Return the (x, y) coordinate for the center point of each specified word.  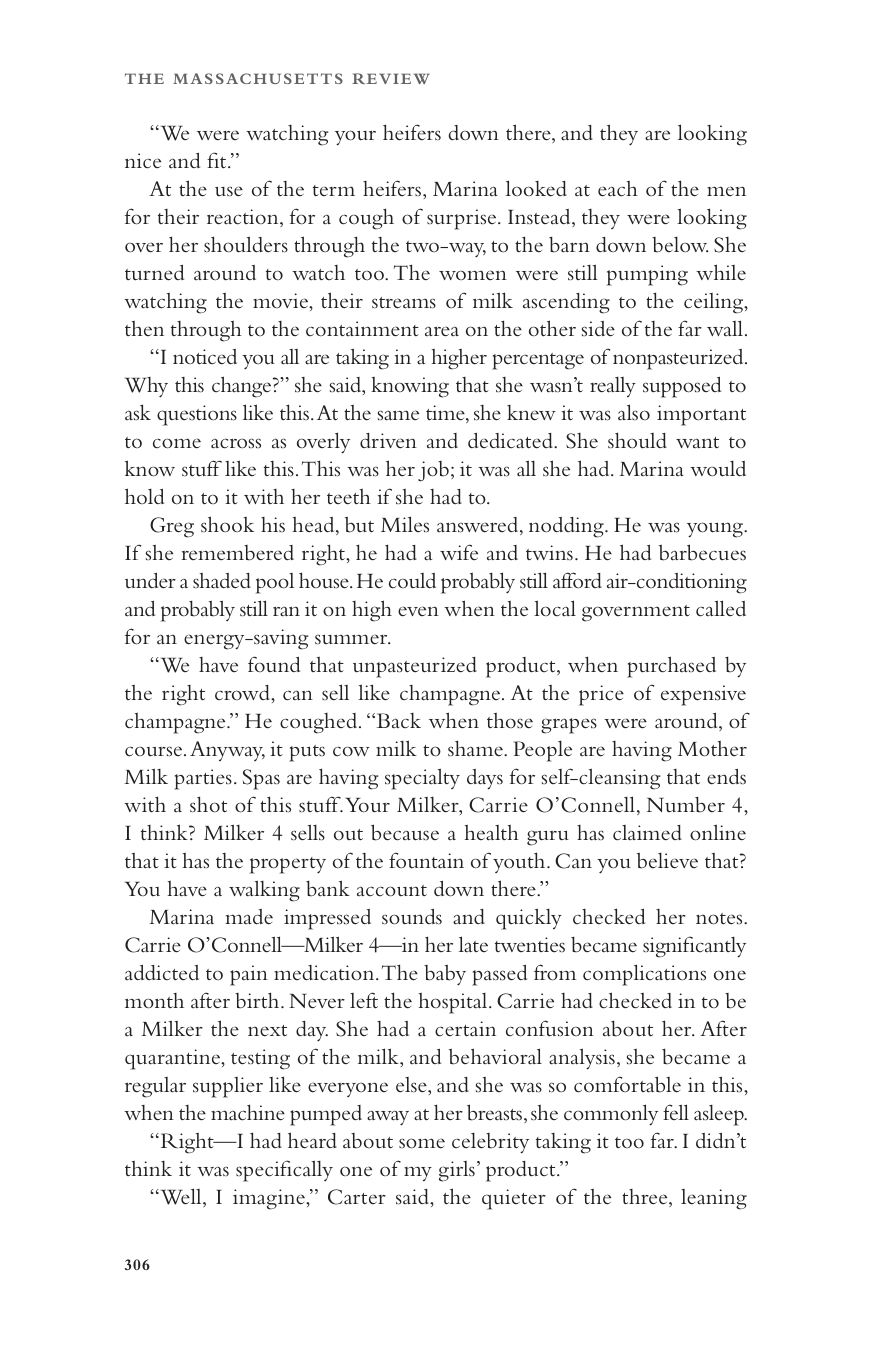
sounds (412, 917)
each (618, 189)
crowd (244, 694)
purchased (671, 667)
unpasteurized (415, 667)
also (634, 412)
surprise (463, 219)
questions (197, 415)
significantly (694, 947)
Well (181, 1197)
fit (218, 160)
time (446, 414)
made (249, 917)
